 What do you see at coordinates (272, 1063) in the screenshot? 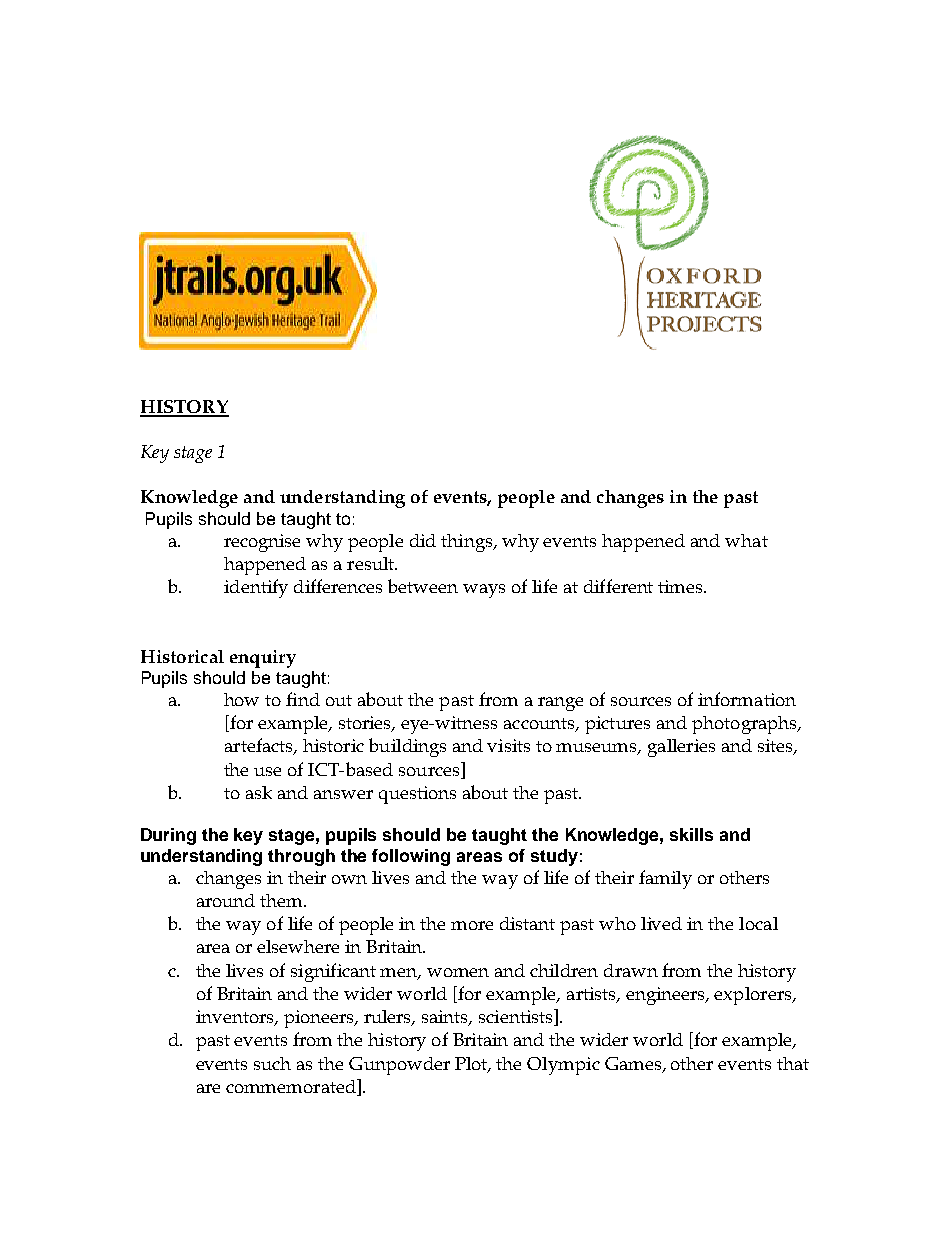
I see `such` at bounding box center [272, 1063].
